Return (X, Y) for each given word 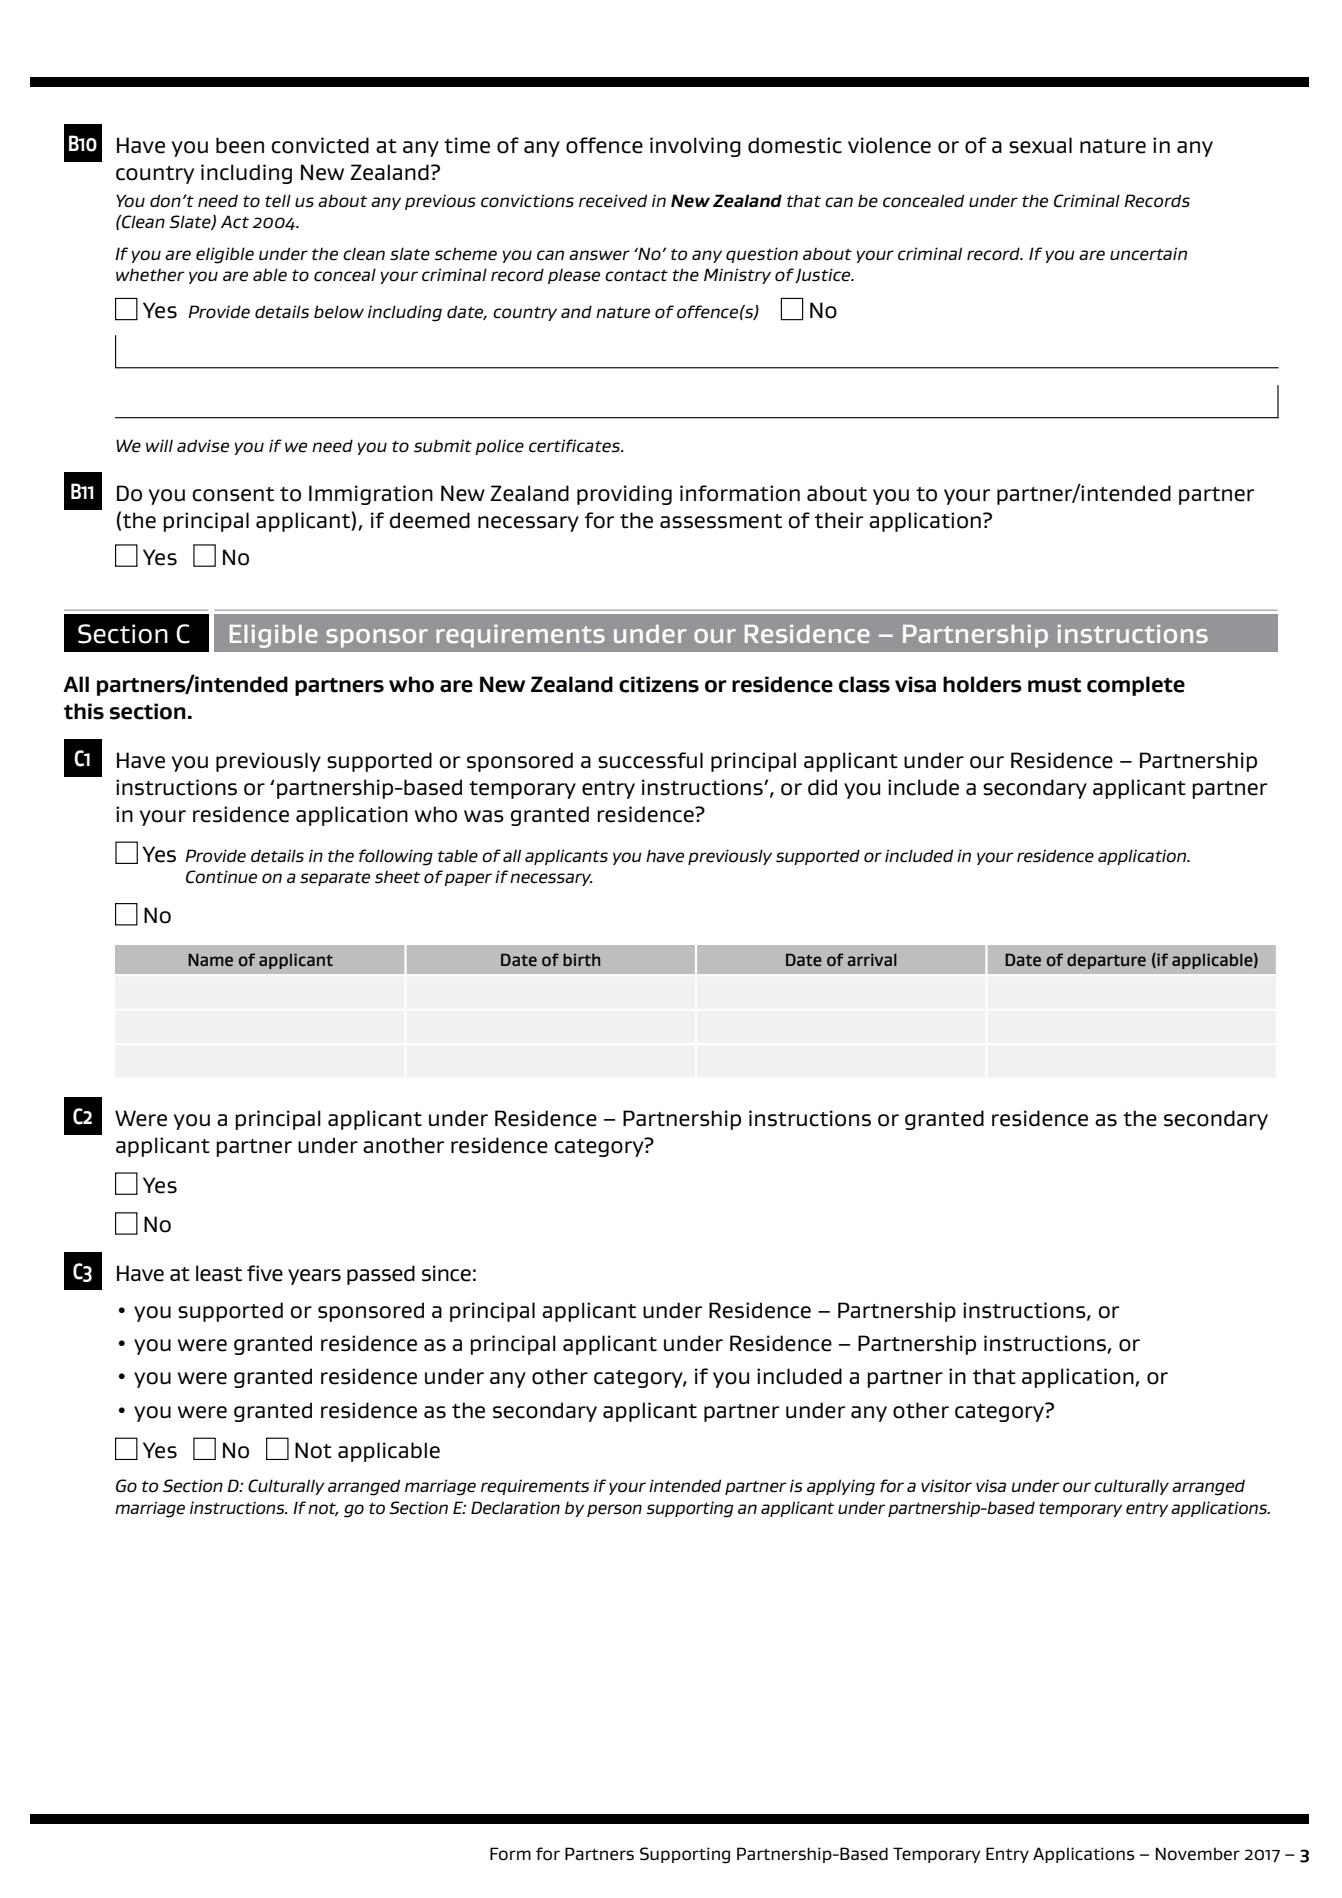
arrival (872, 959)
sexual (1040, 145)
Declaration (515, 1508)
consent (233, 494)
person (614, 1510)
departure (1106, 961)
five (265, 1273)
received (613, 201)
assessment (721, 521)
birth (581, 959)
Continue (221, 877)
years (314, 1277)
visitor (946, 1486)
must (1054, 685)
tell (278, 201)
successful (650, 760)
